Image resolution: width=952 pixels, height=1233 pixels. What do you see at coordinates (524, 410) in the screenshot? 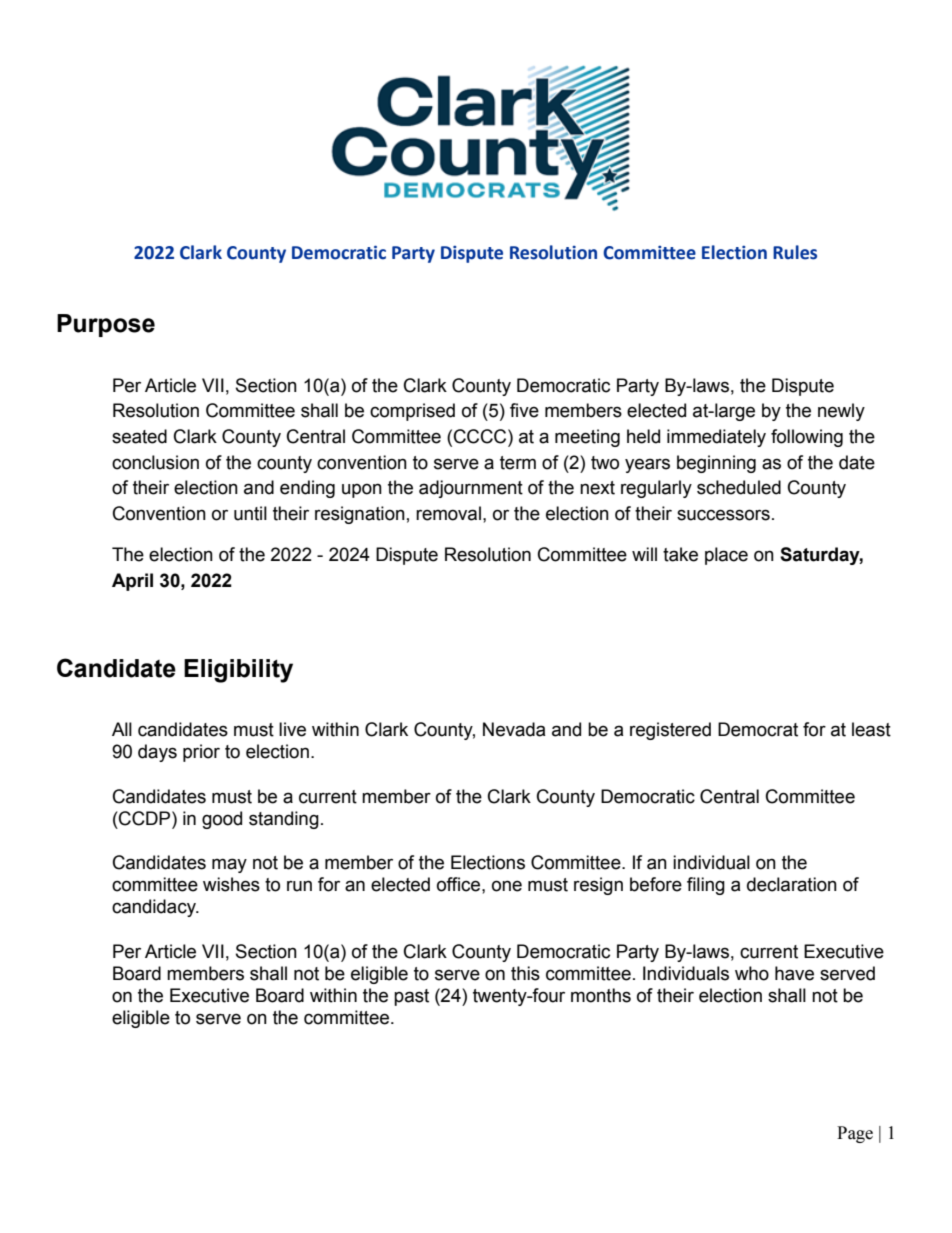
I see `five` at bounding box center [524, 410].
